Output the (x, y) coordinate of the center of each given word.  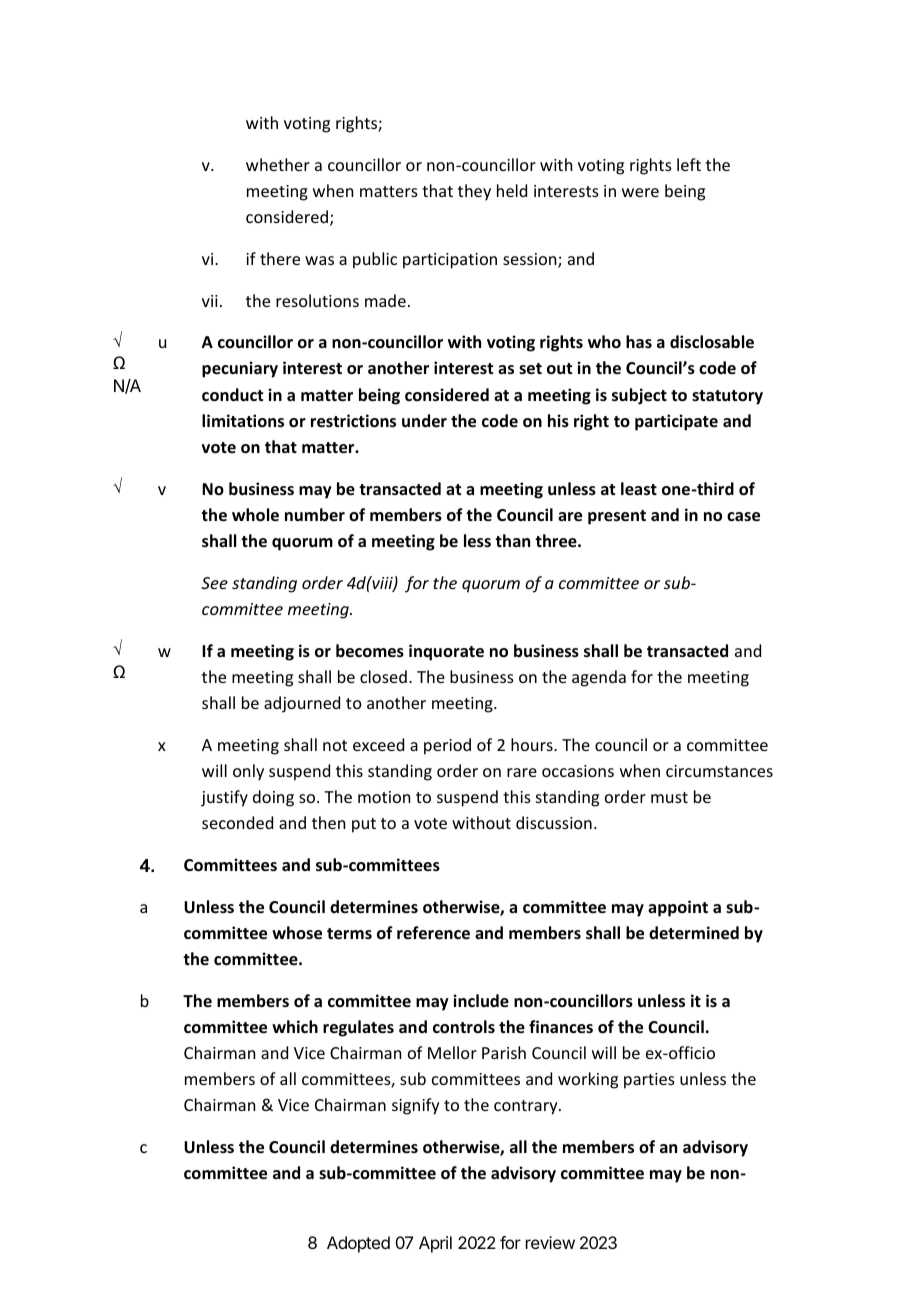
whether (278, 164)
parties (649, 1081)
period (447, 746)
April (435, 1244)
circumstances (719, 771)
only (248, 772)
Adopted (358, 1244)
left (689, 164)
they (474, 192)
